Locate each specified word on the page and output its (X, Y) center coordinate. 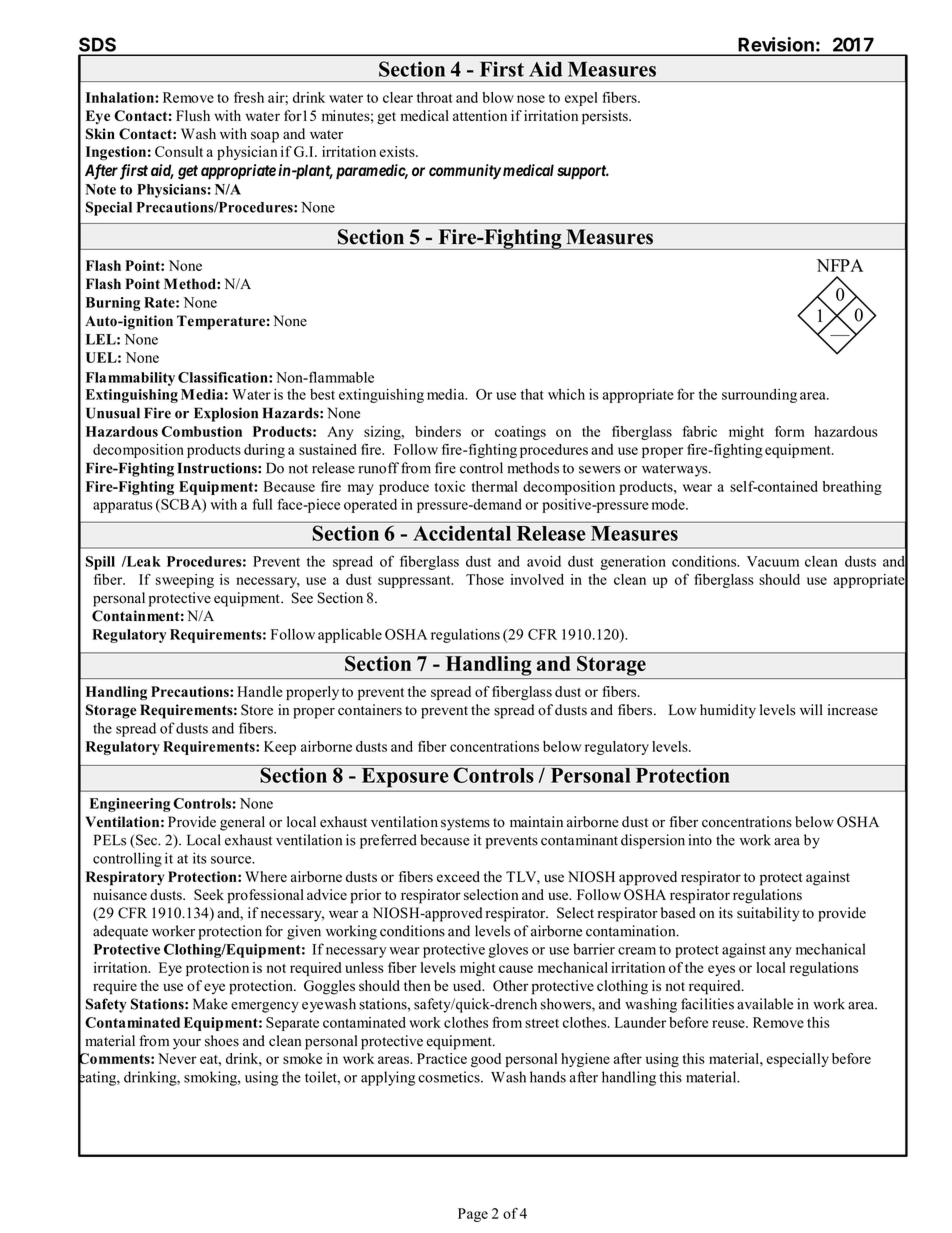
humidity (728, 711)
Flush (193, 115)
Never (177, 1058)
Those (485, 579)
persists (606, 117)
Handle (260, 691)
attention (480, 115)
